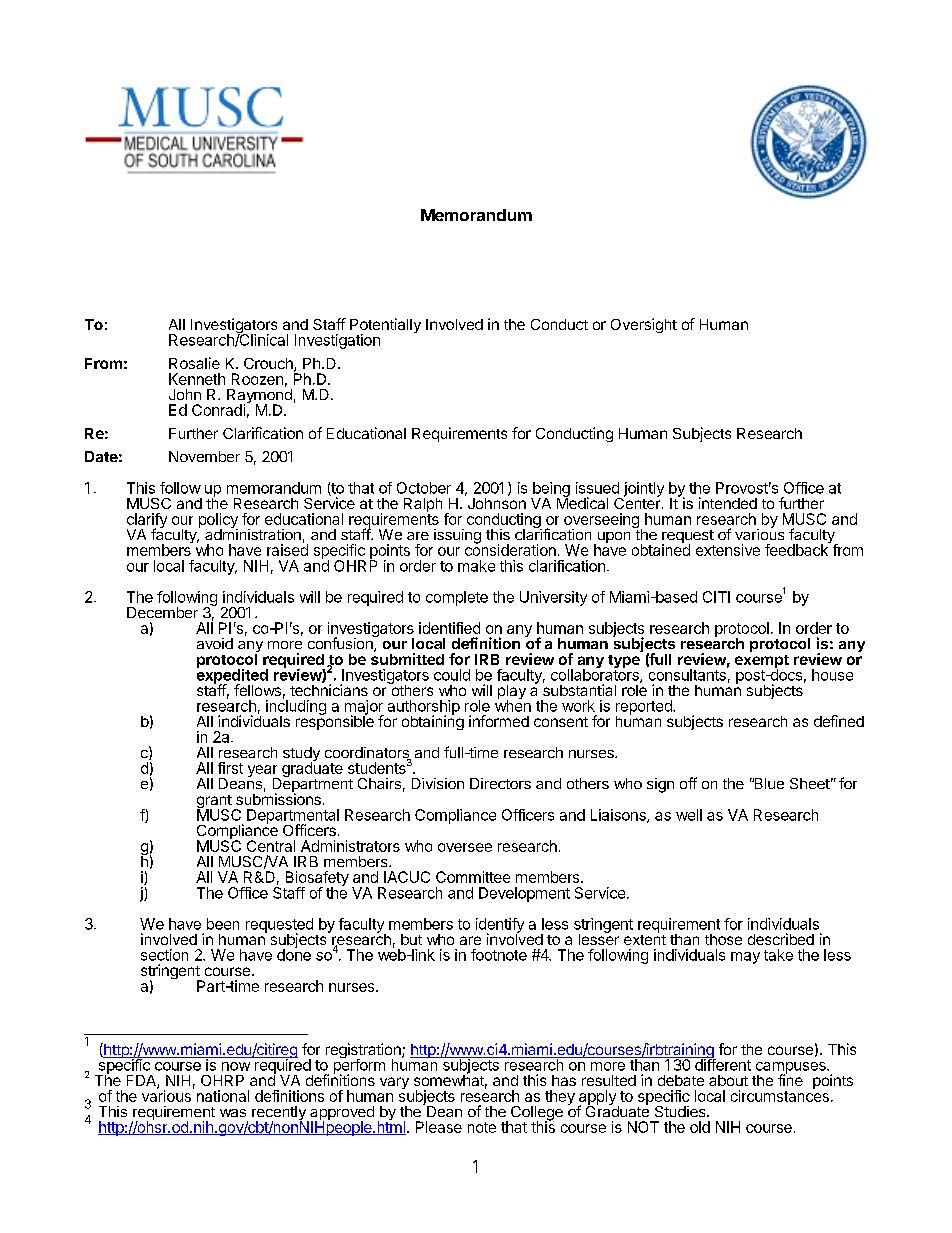  Describe the element at coordinates (194, 363) in the page. I see `Rosalie` at that location.
